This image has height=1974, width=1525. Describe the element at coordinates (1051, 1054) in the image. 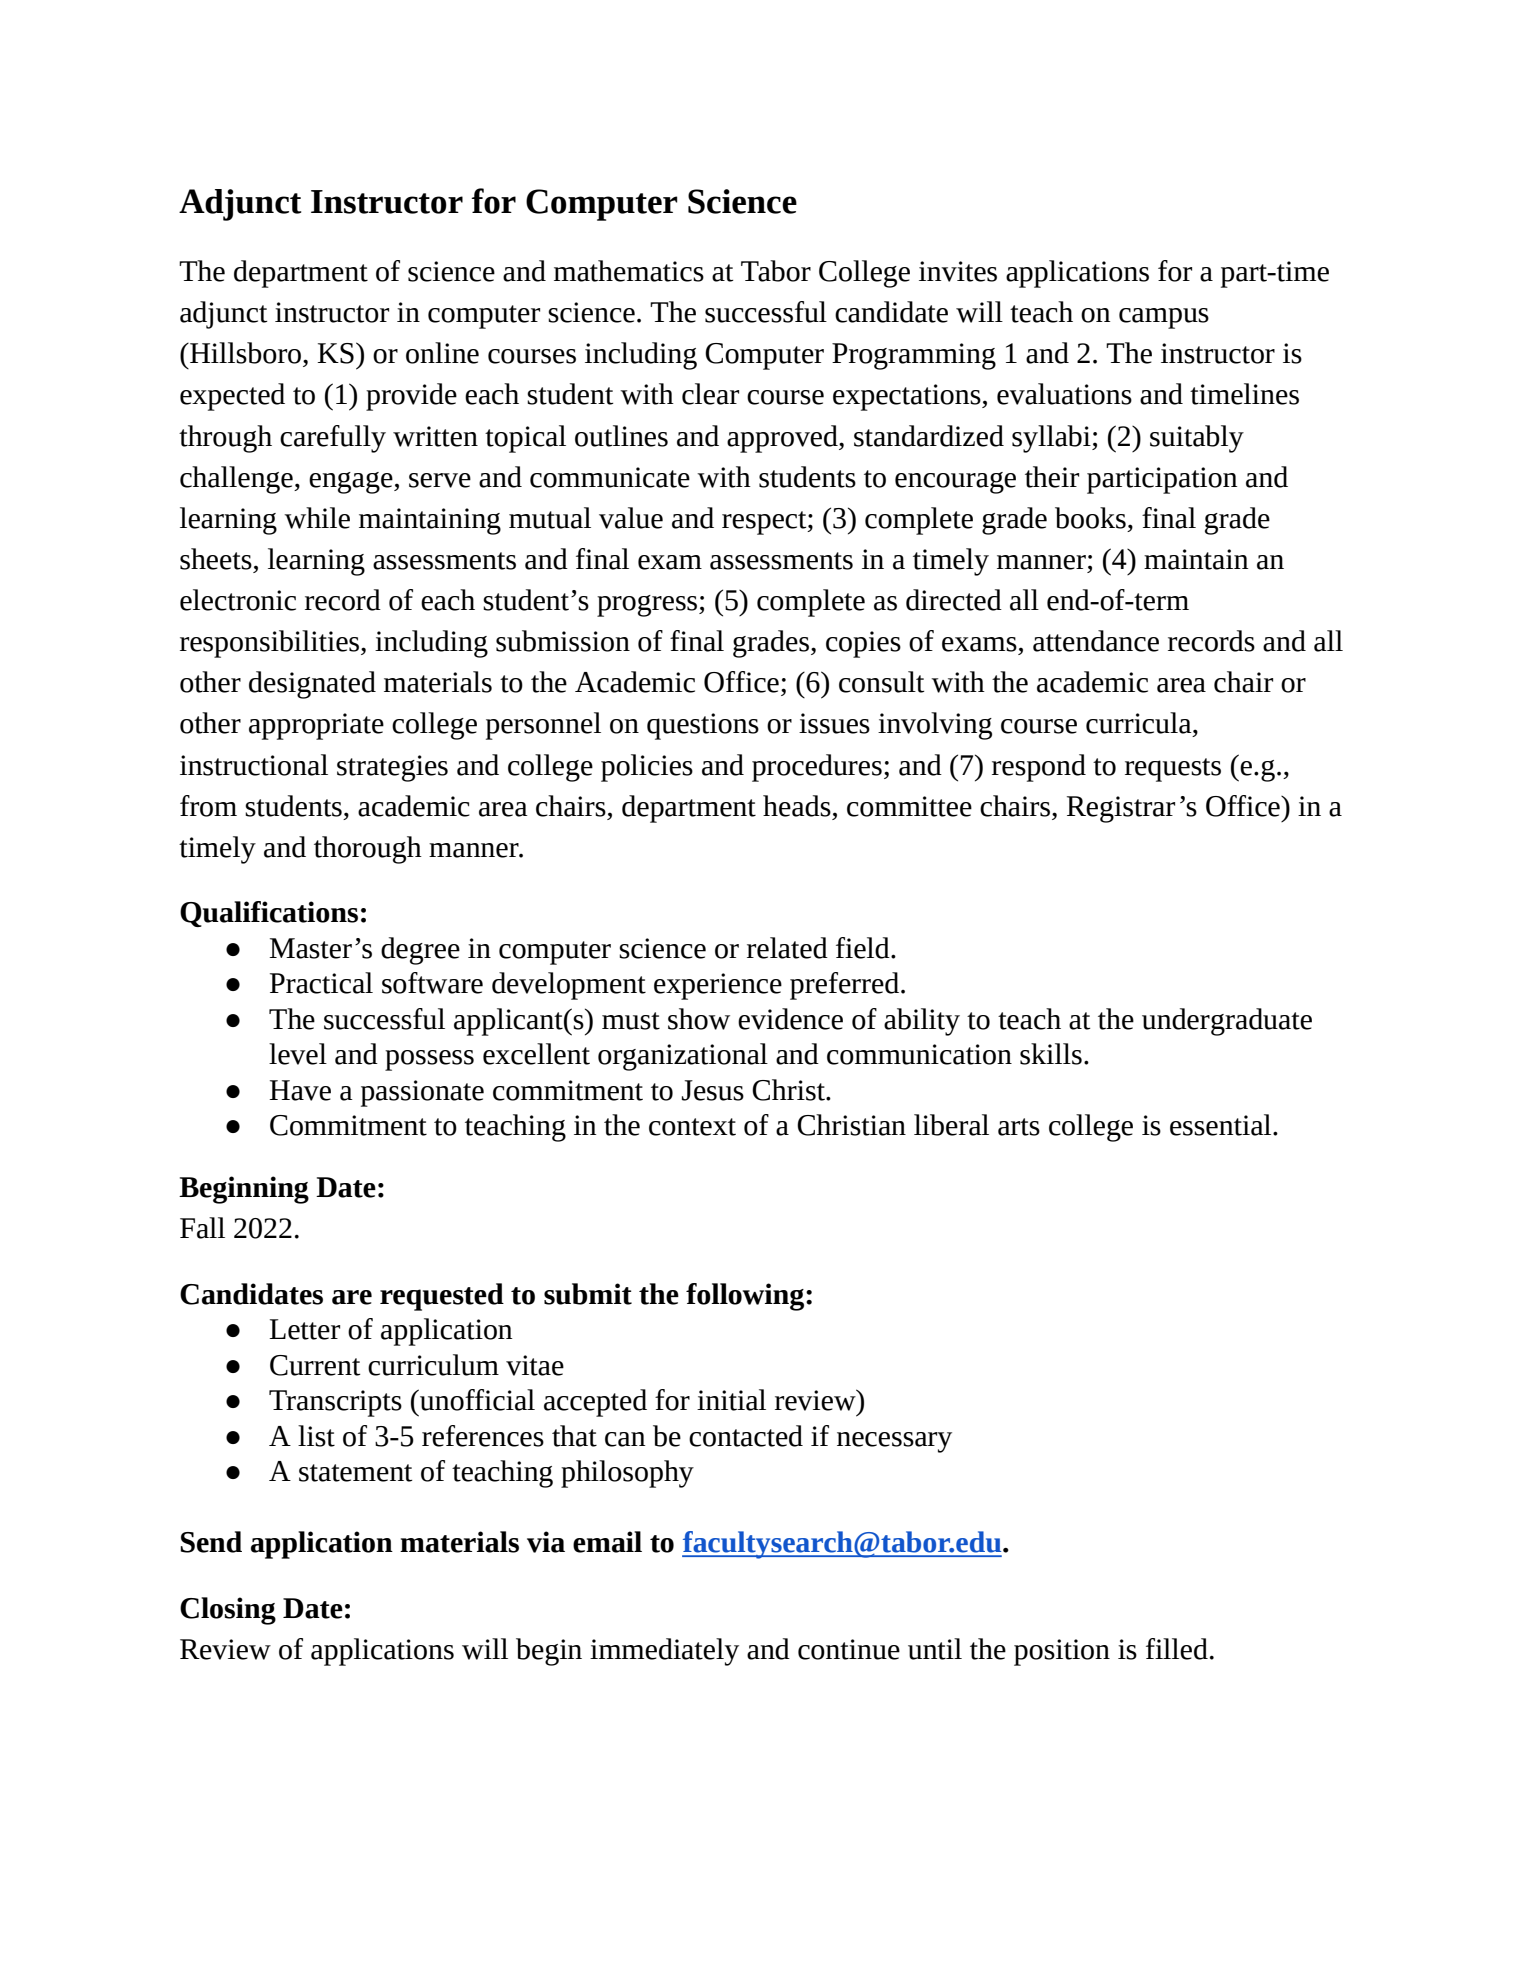

I see `skills` at that location.
